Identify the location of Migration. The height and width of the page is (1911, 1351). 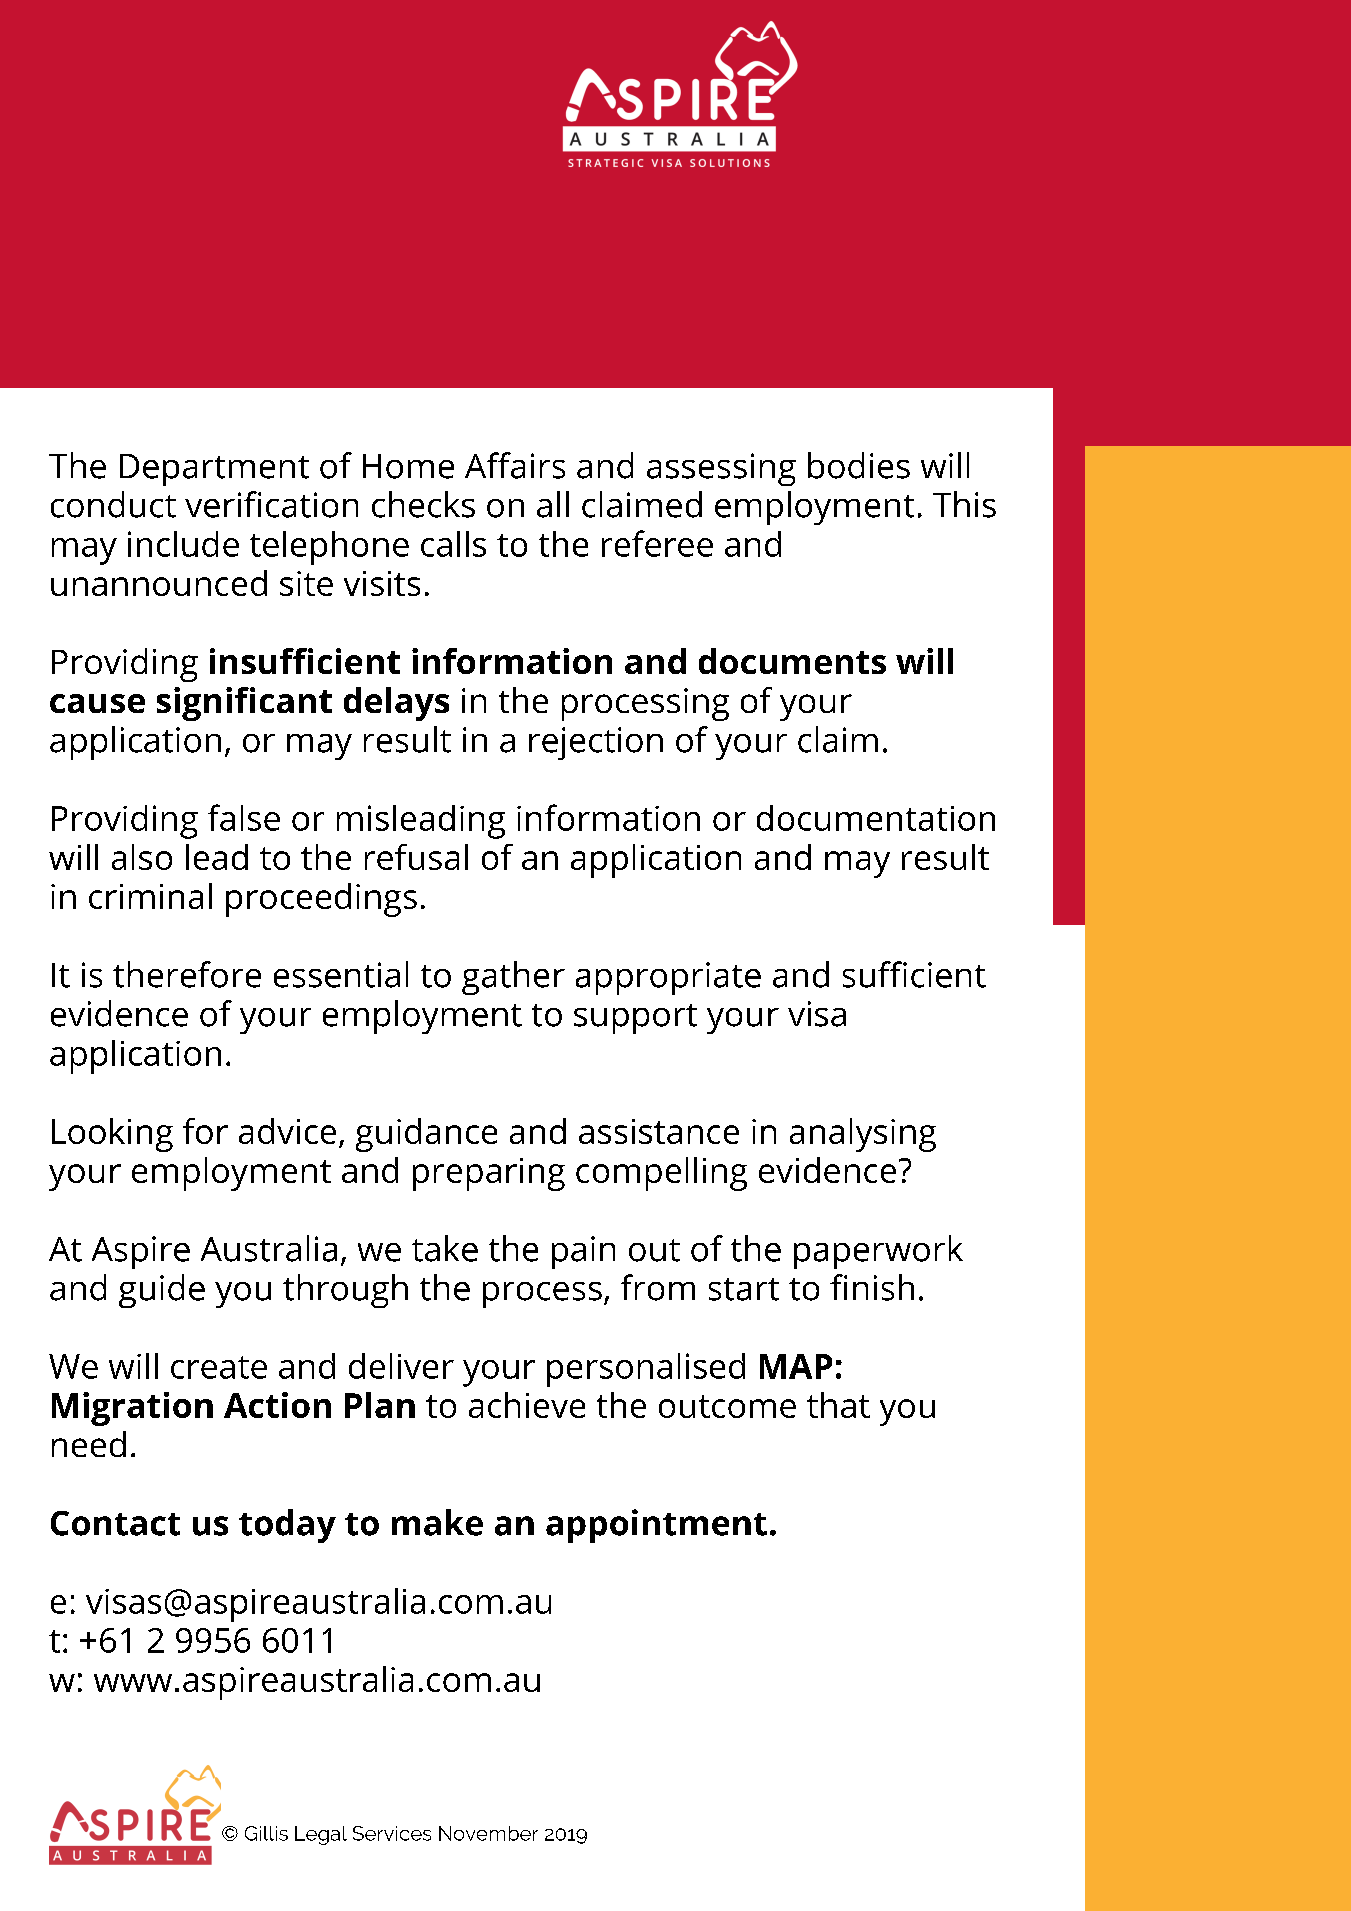
(132, 1409).
